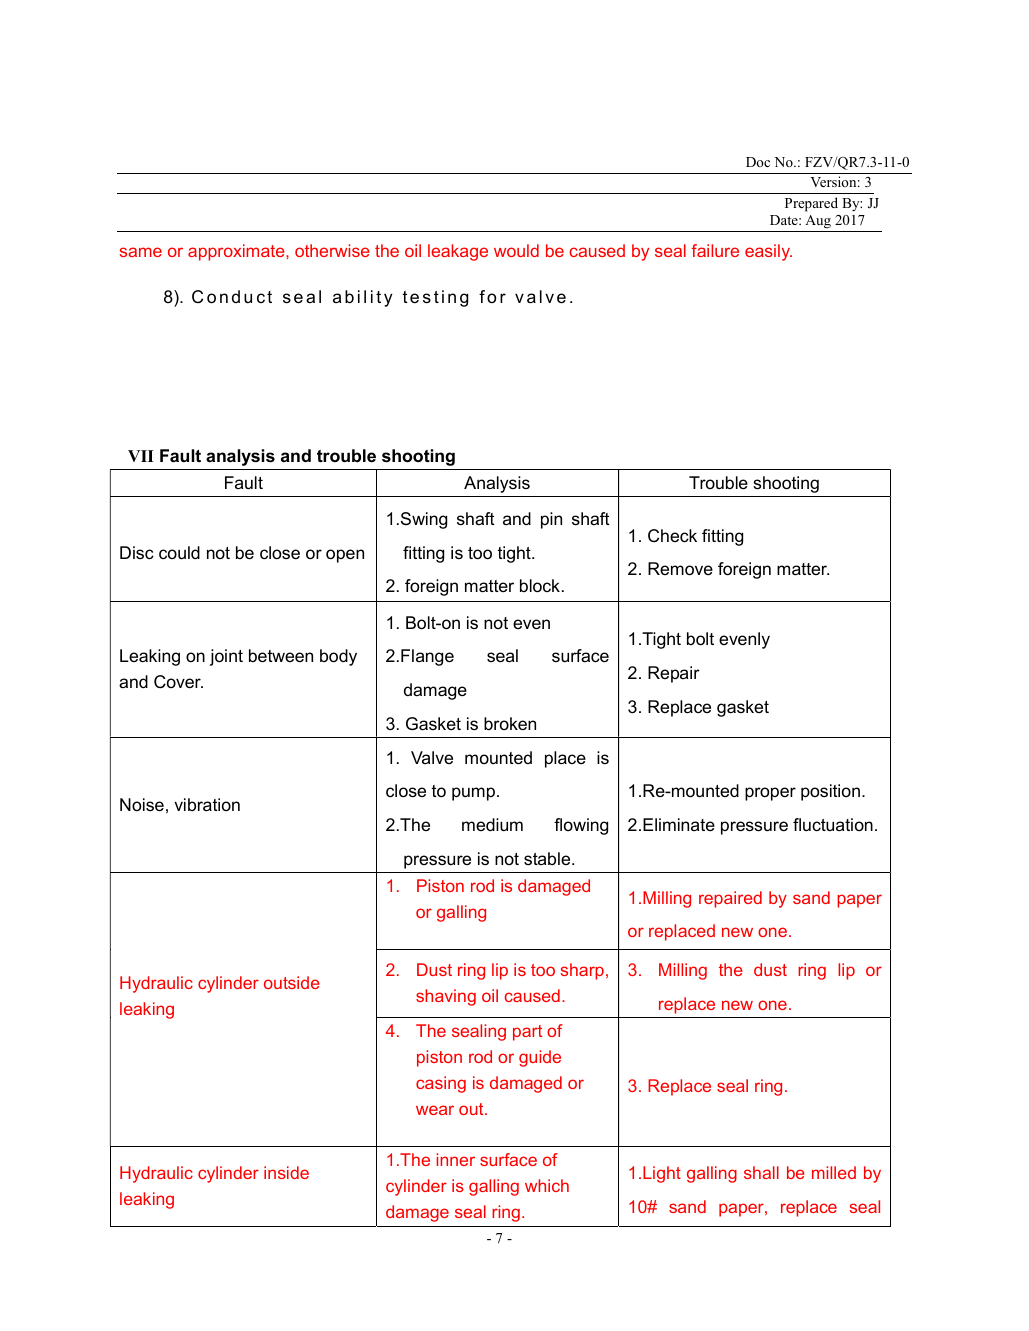 Image resolution: width=1029 pixels, height=1331 pixels. Describe the element at coordinates (286, 1172) in the document. I see `inside` at that location.
